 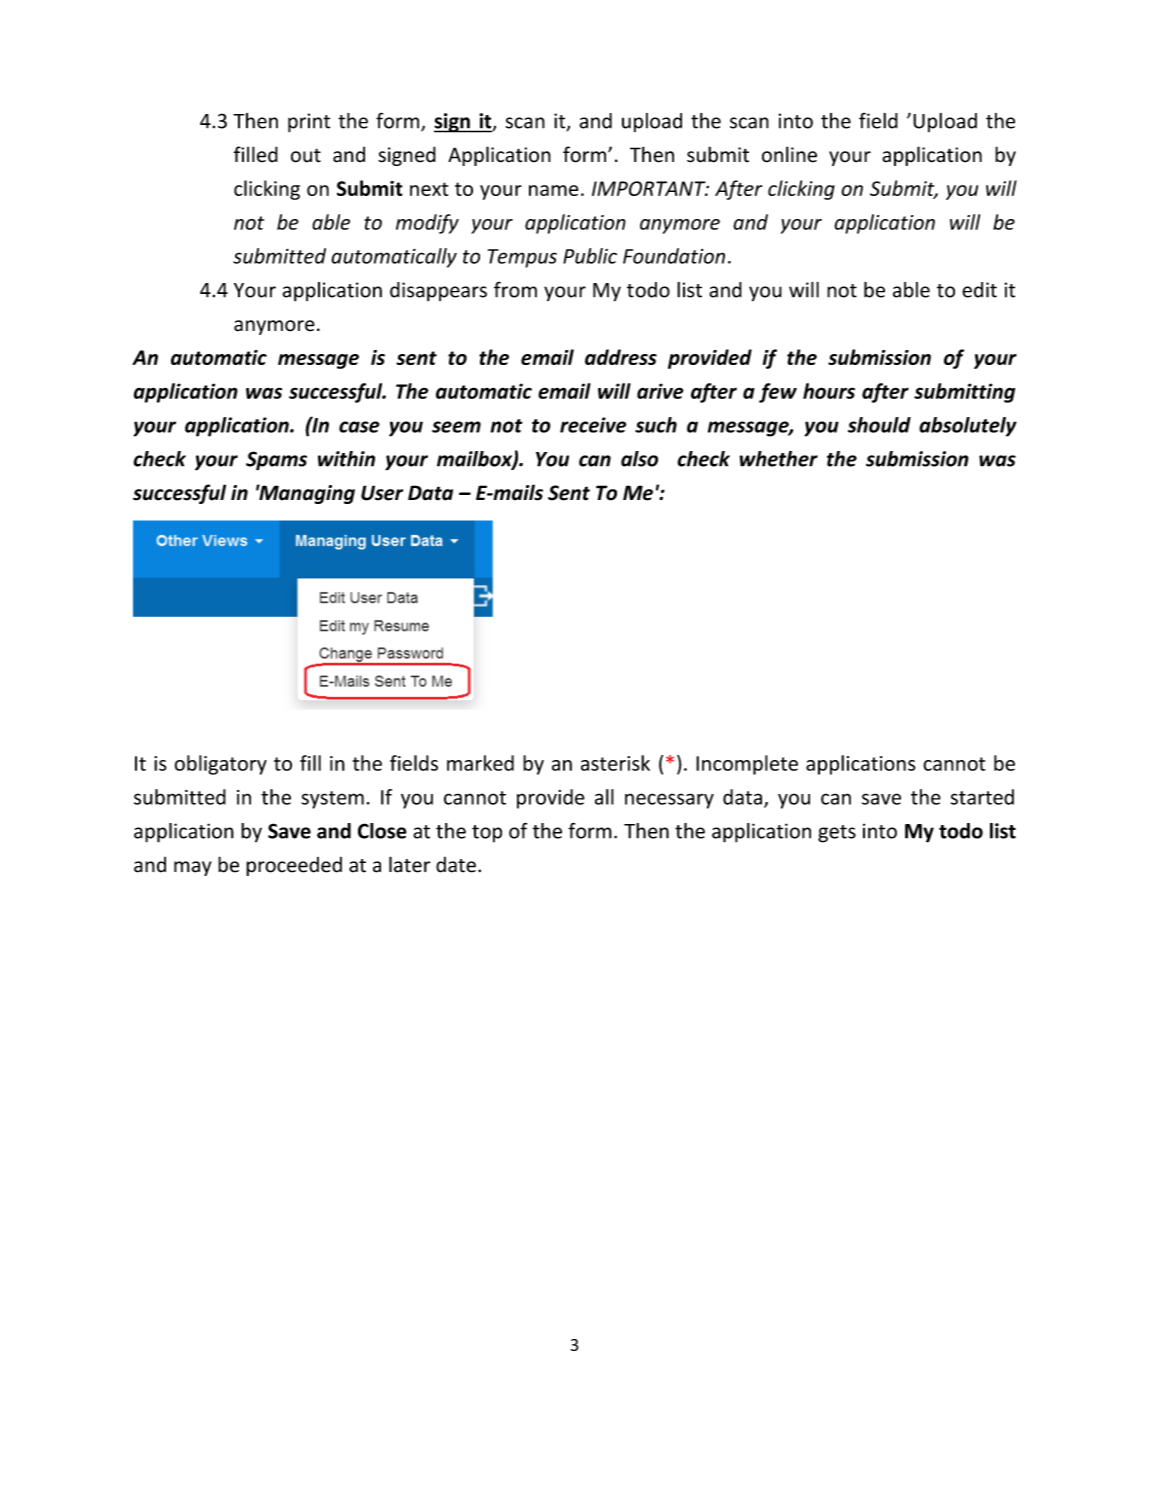 What do you see at coordinates (294, 866) in the screenshot?
I see `proceeded` at bounding box center [294, 866].
